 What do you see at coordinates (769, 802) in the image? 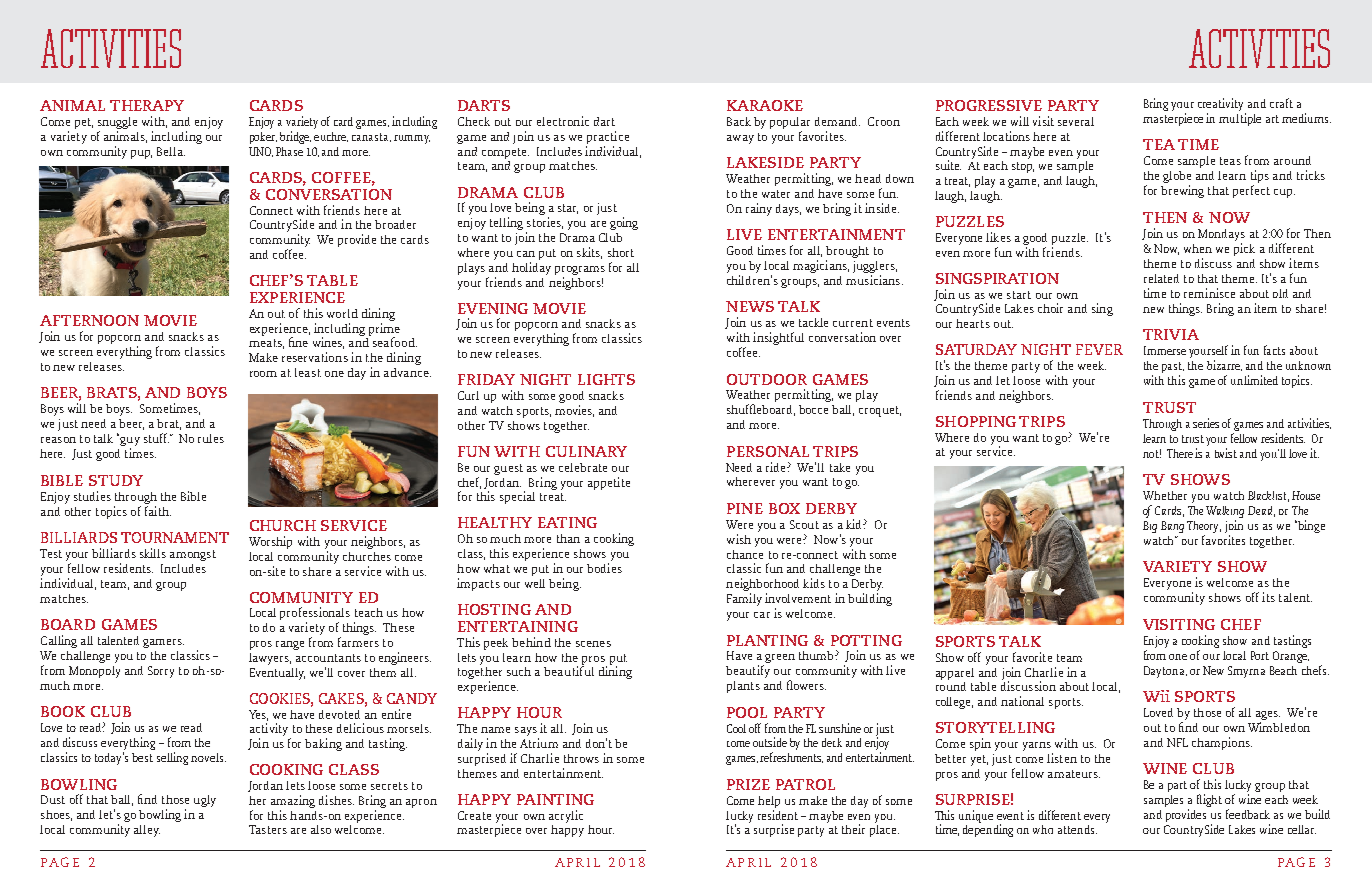
I see `help` at bounding box center [769, 802].
